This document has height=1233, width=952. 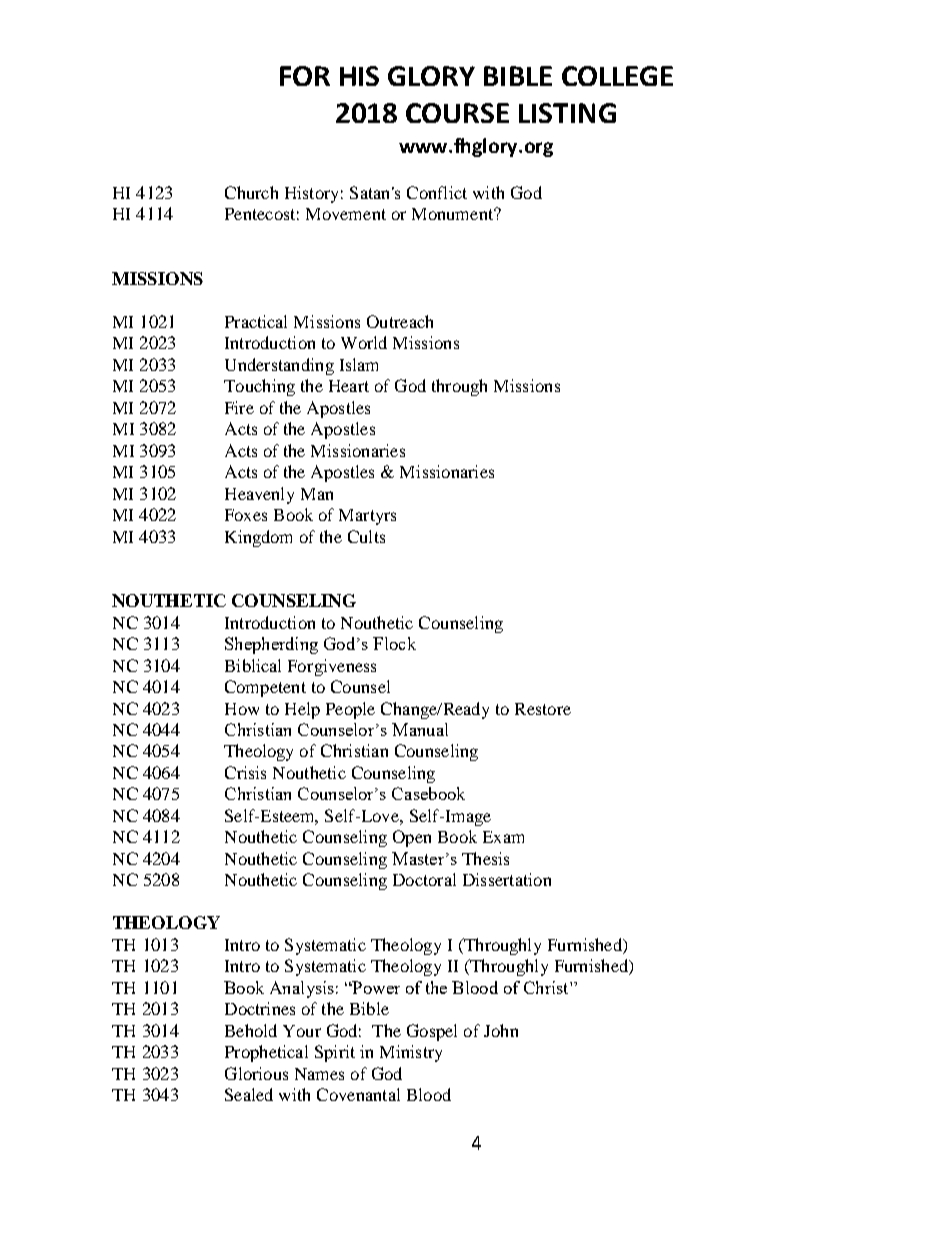 What do you see at coordinates (302, 710) in the document?
I see `Help` at bounding box center [302, 710].
